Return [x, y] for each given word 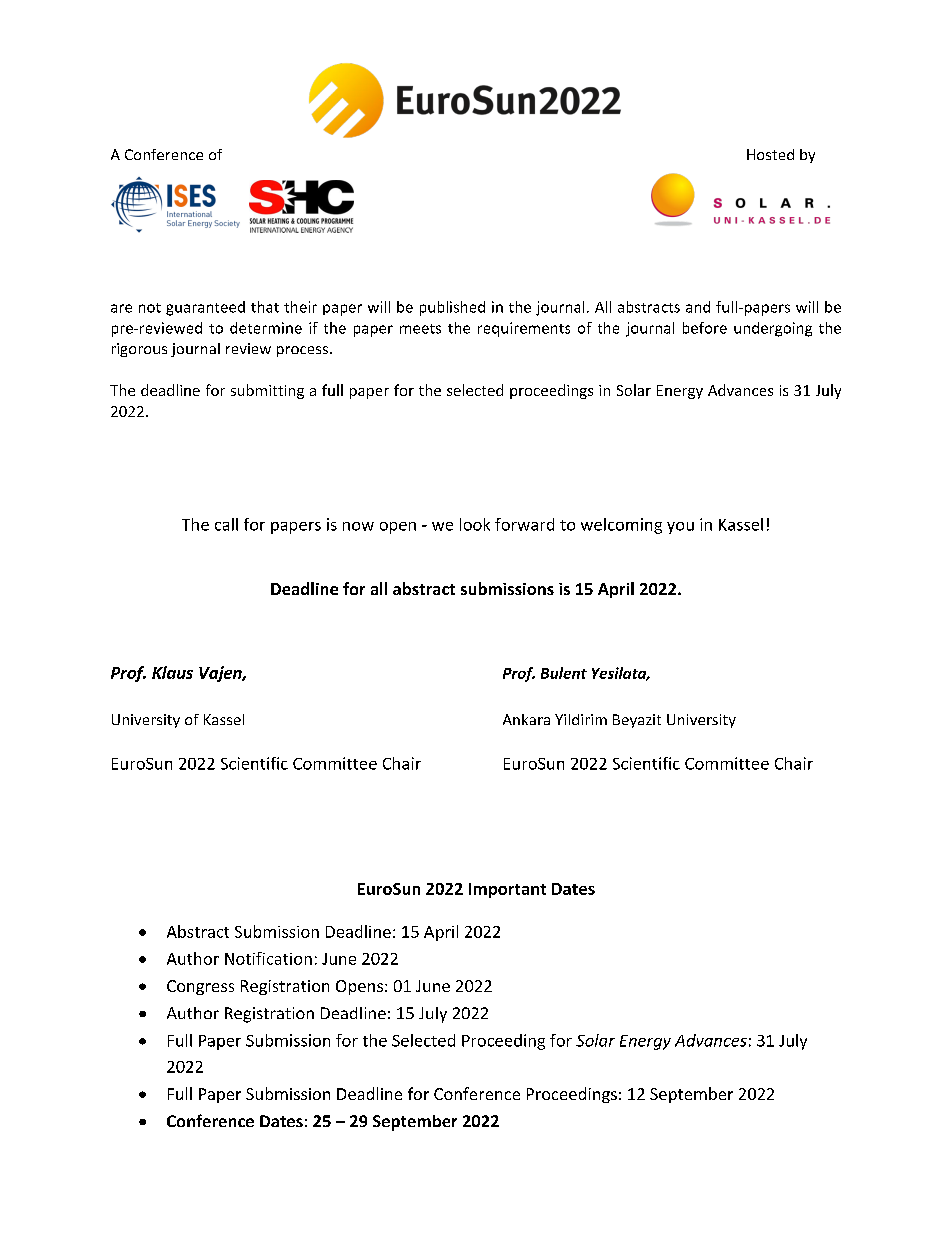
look [475, 524]
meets [420, 329]
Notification [268, 958]
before [705, 328]
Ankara [526, 719]
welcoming [621, 526]
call [226, 524]
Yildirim [581, 719]
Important [507, 890]
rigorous [139, 350]
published [452, 308]
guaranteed [205, 308]
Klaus [172, 672]
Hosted [770, 154]
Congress [200, 987]
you [680, 528]
